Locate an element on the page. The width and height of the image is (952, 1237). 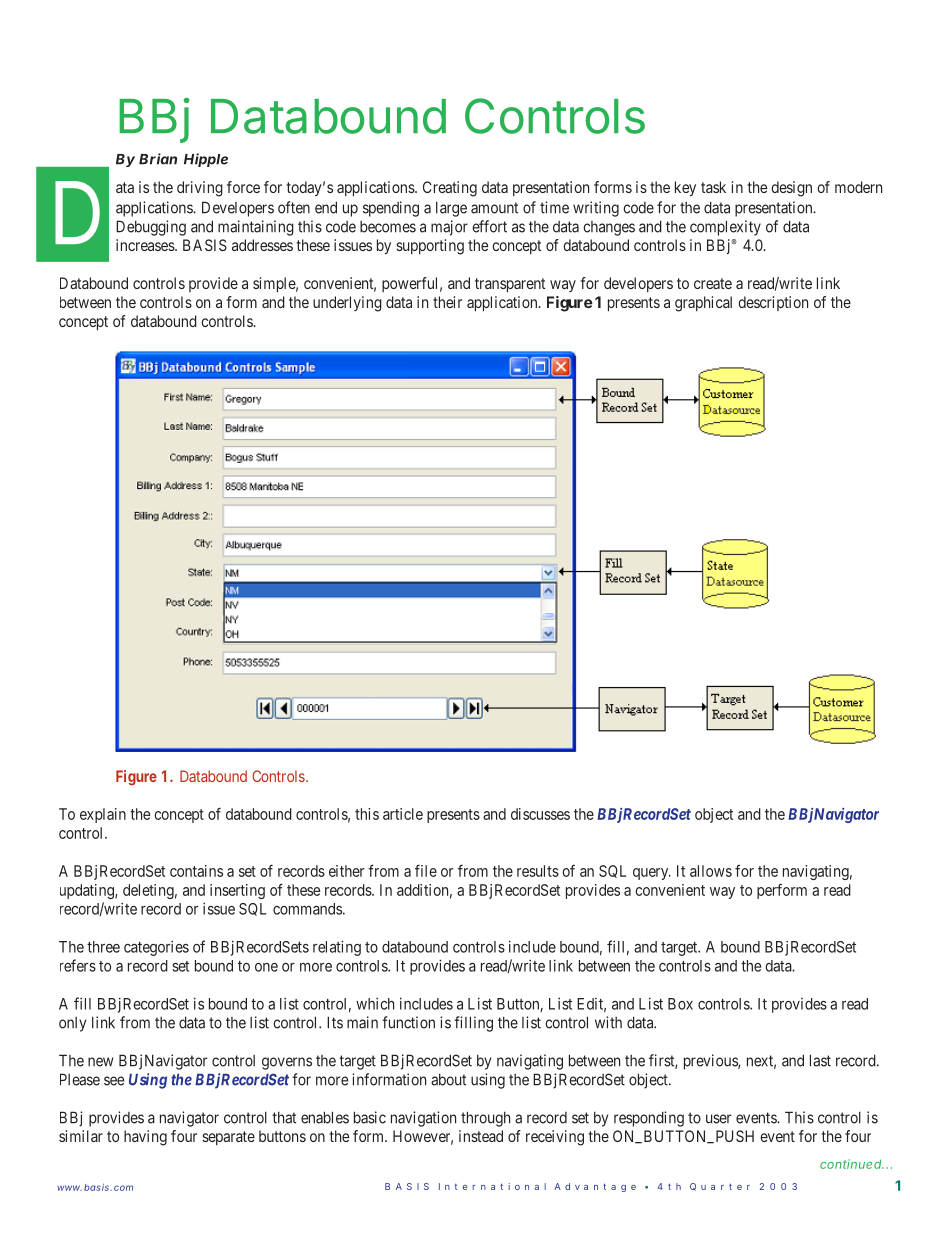
contains is located at coordinates (196, 871).
